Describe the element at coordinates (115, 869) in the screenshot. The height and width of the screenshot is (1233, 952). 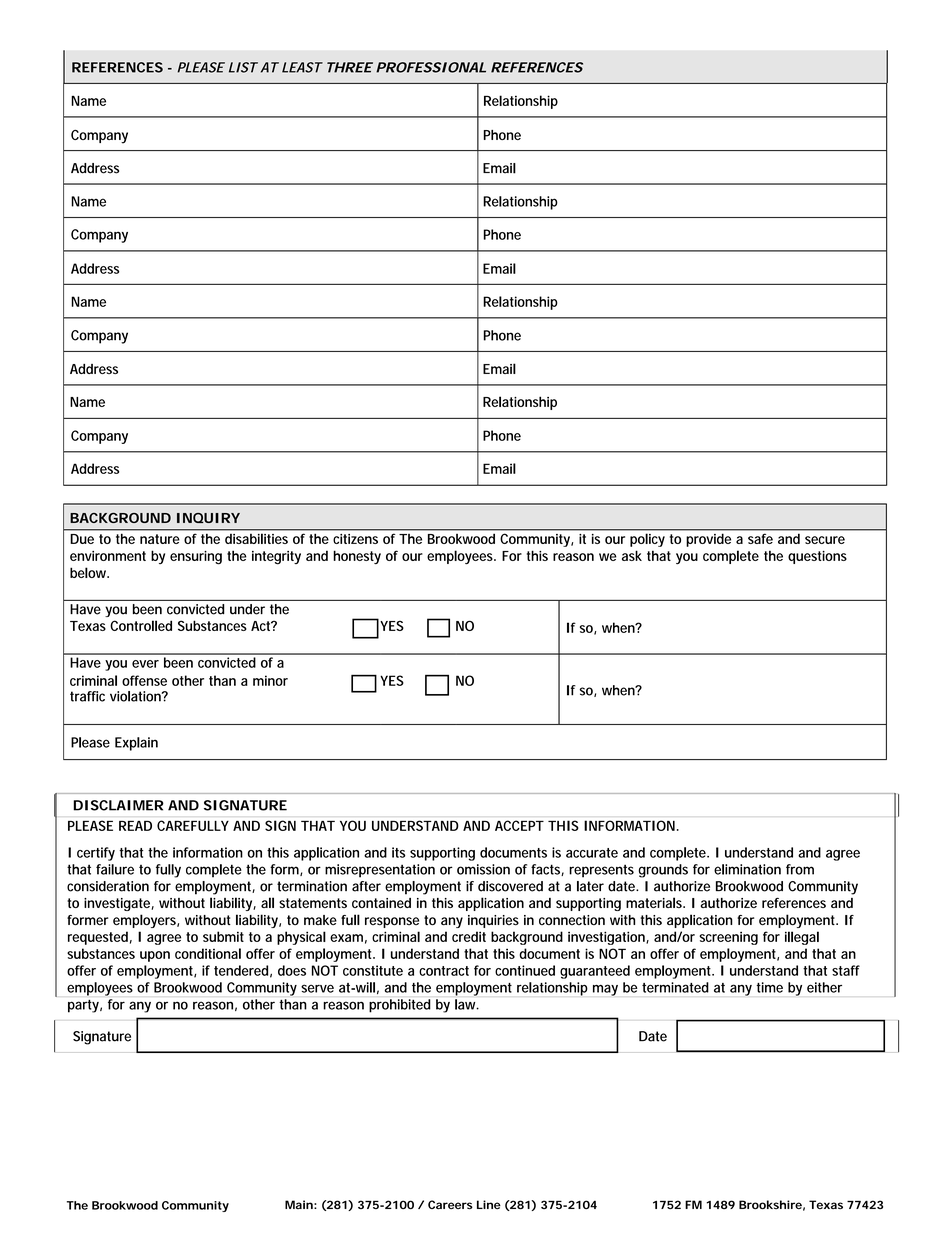
I see `failure` at that location.
